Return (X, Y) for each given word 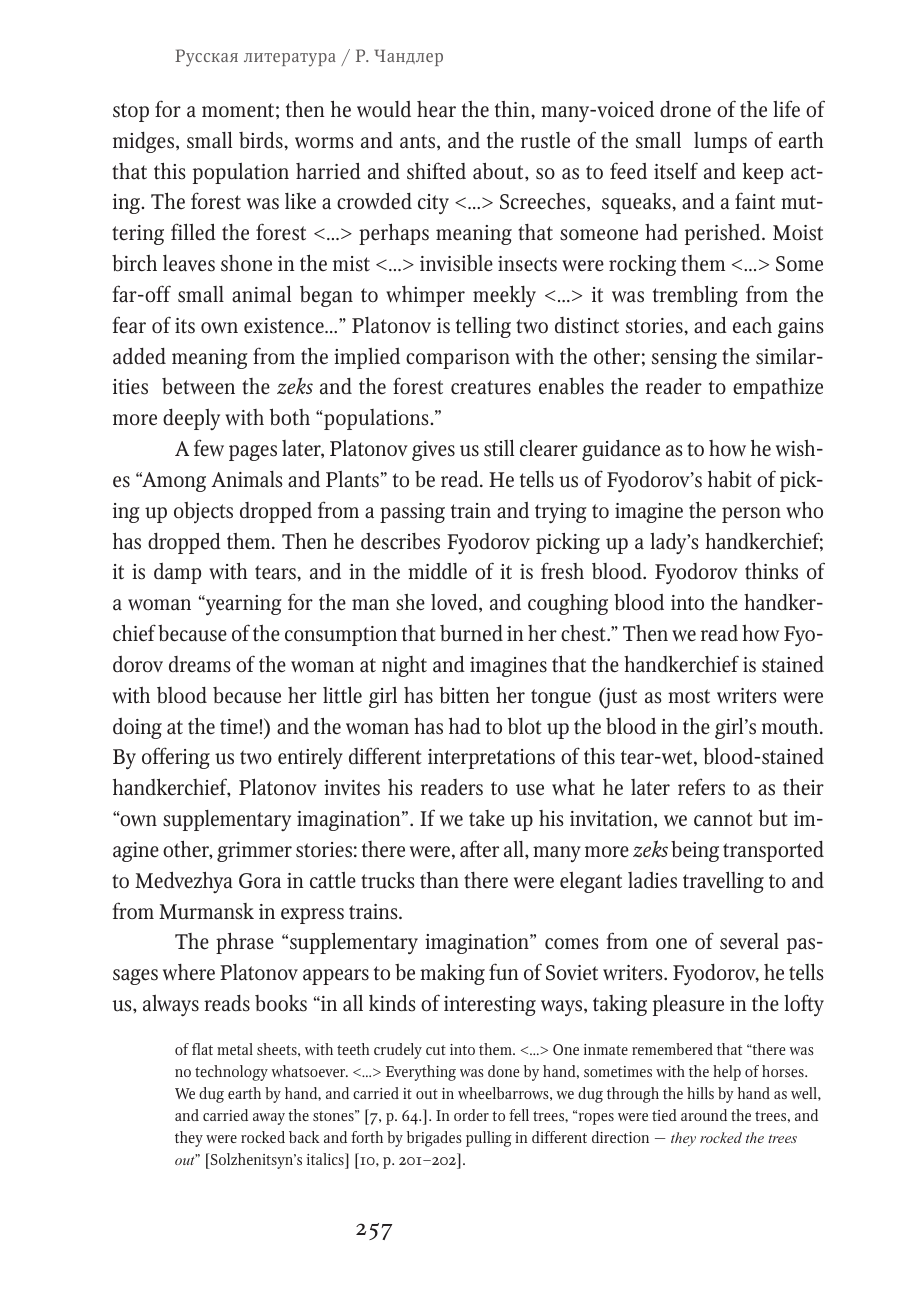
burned (471, 633)
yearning (243, 605)
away (269, 1119)
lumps (720, 142)
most (689, 696)
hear (436, 109)
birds (262, 140)
